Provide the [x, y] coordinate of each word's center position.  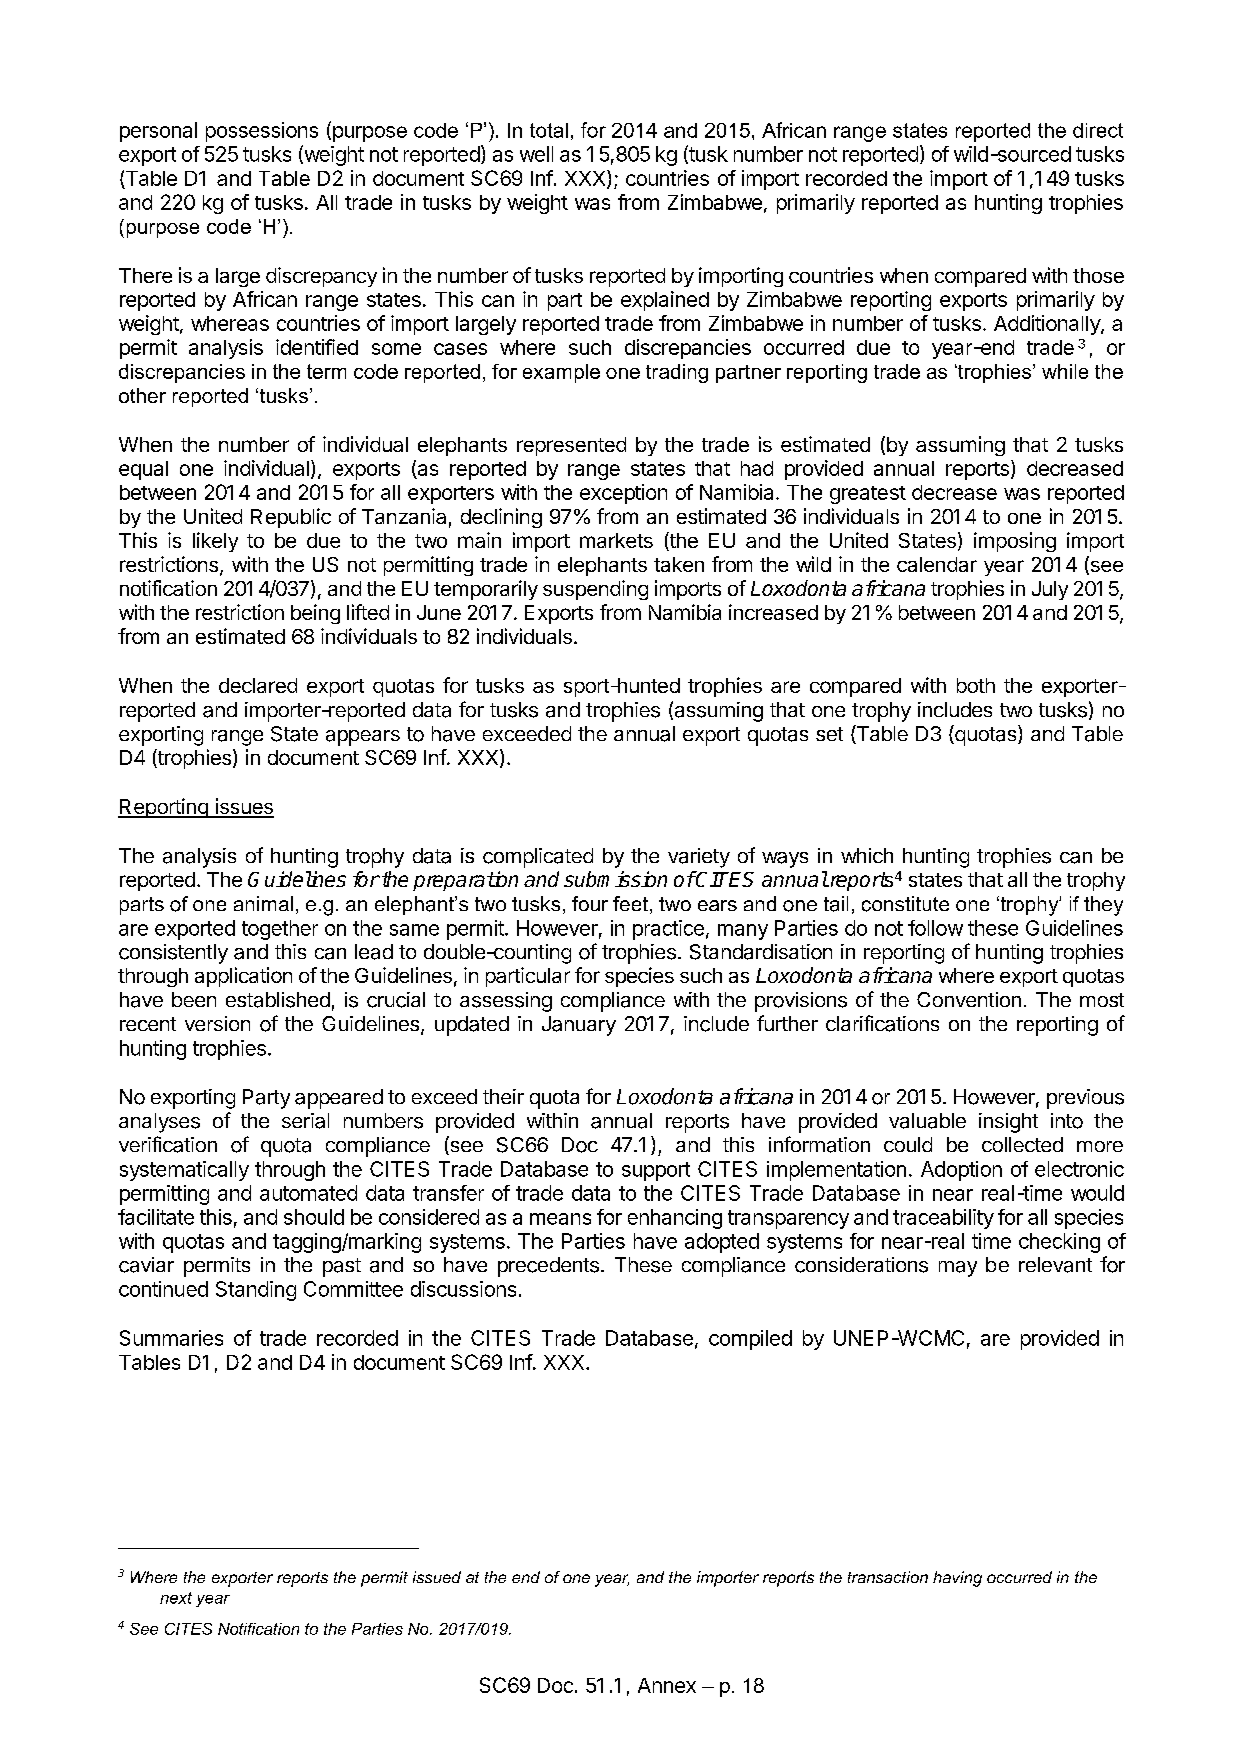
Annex [667, 1685]
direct [1098, 130]
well [536, 154]
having [957, 1579]
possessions [262, 132]
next [176, 1598]
